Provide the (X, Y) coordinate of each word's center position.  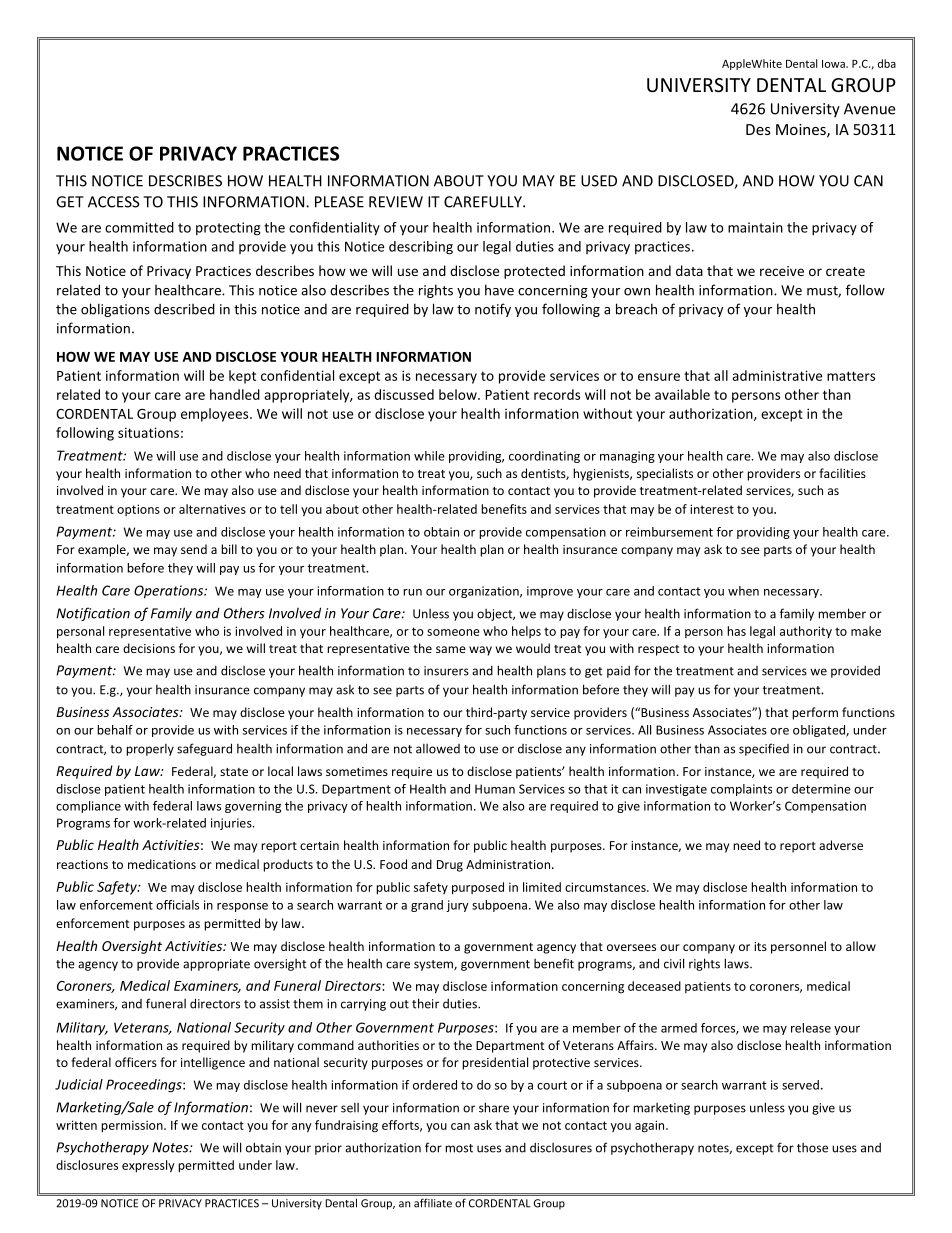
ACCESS (114, 202)
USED (599, 181)
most (459, 1148)
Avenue (869, 109)
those (812, 1148)
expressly (148, 1166)
